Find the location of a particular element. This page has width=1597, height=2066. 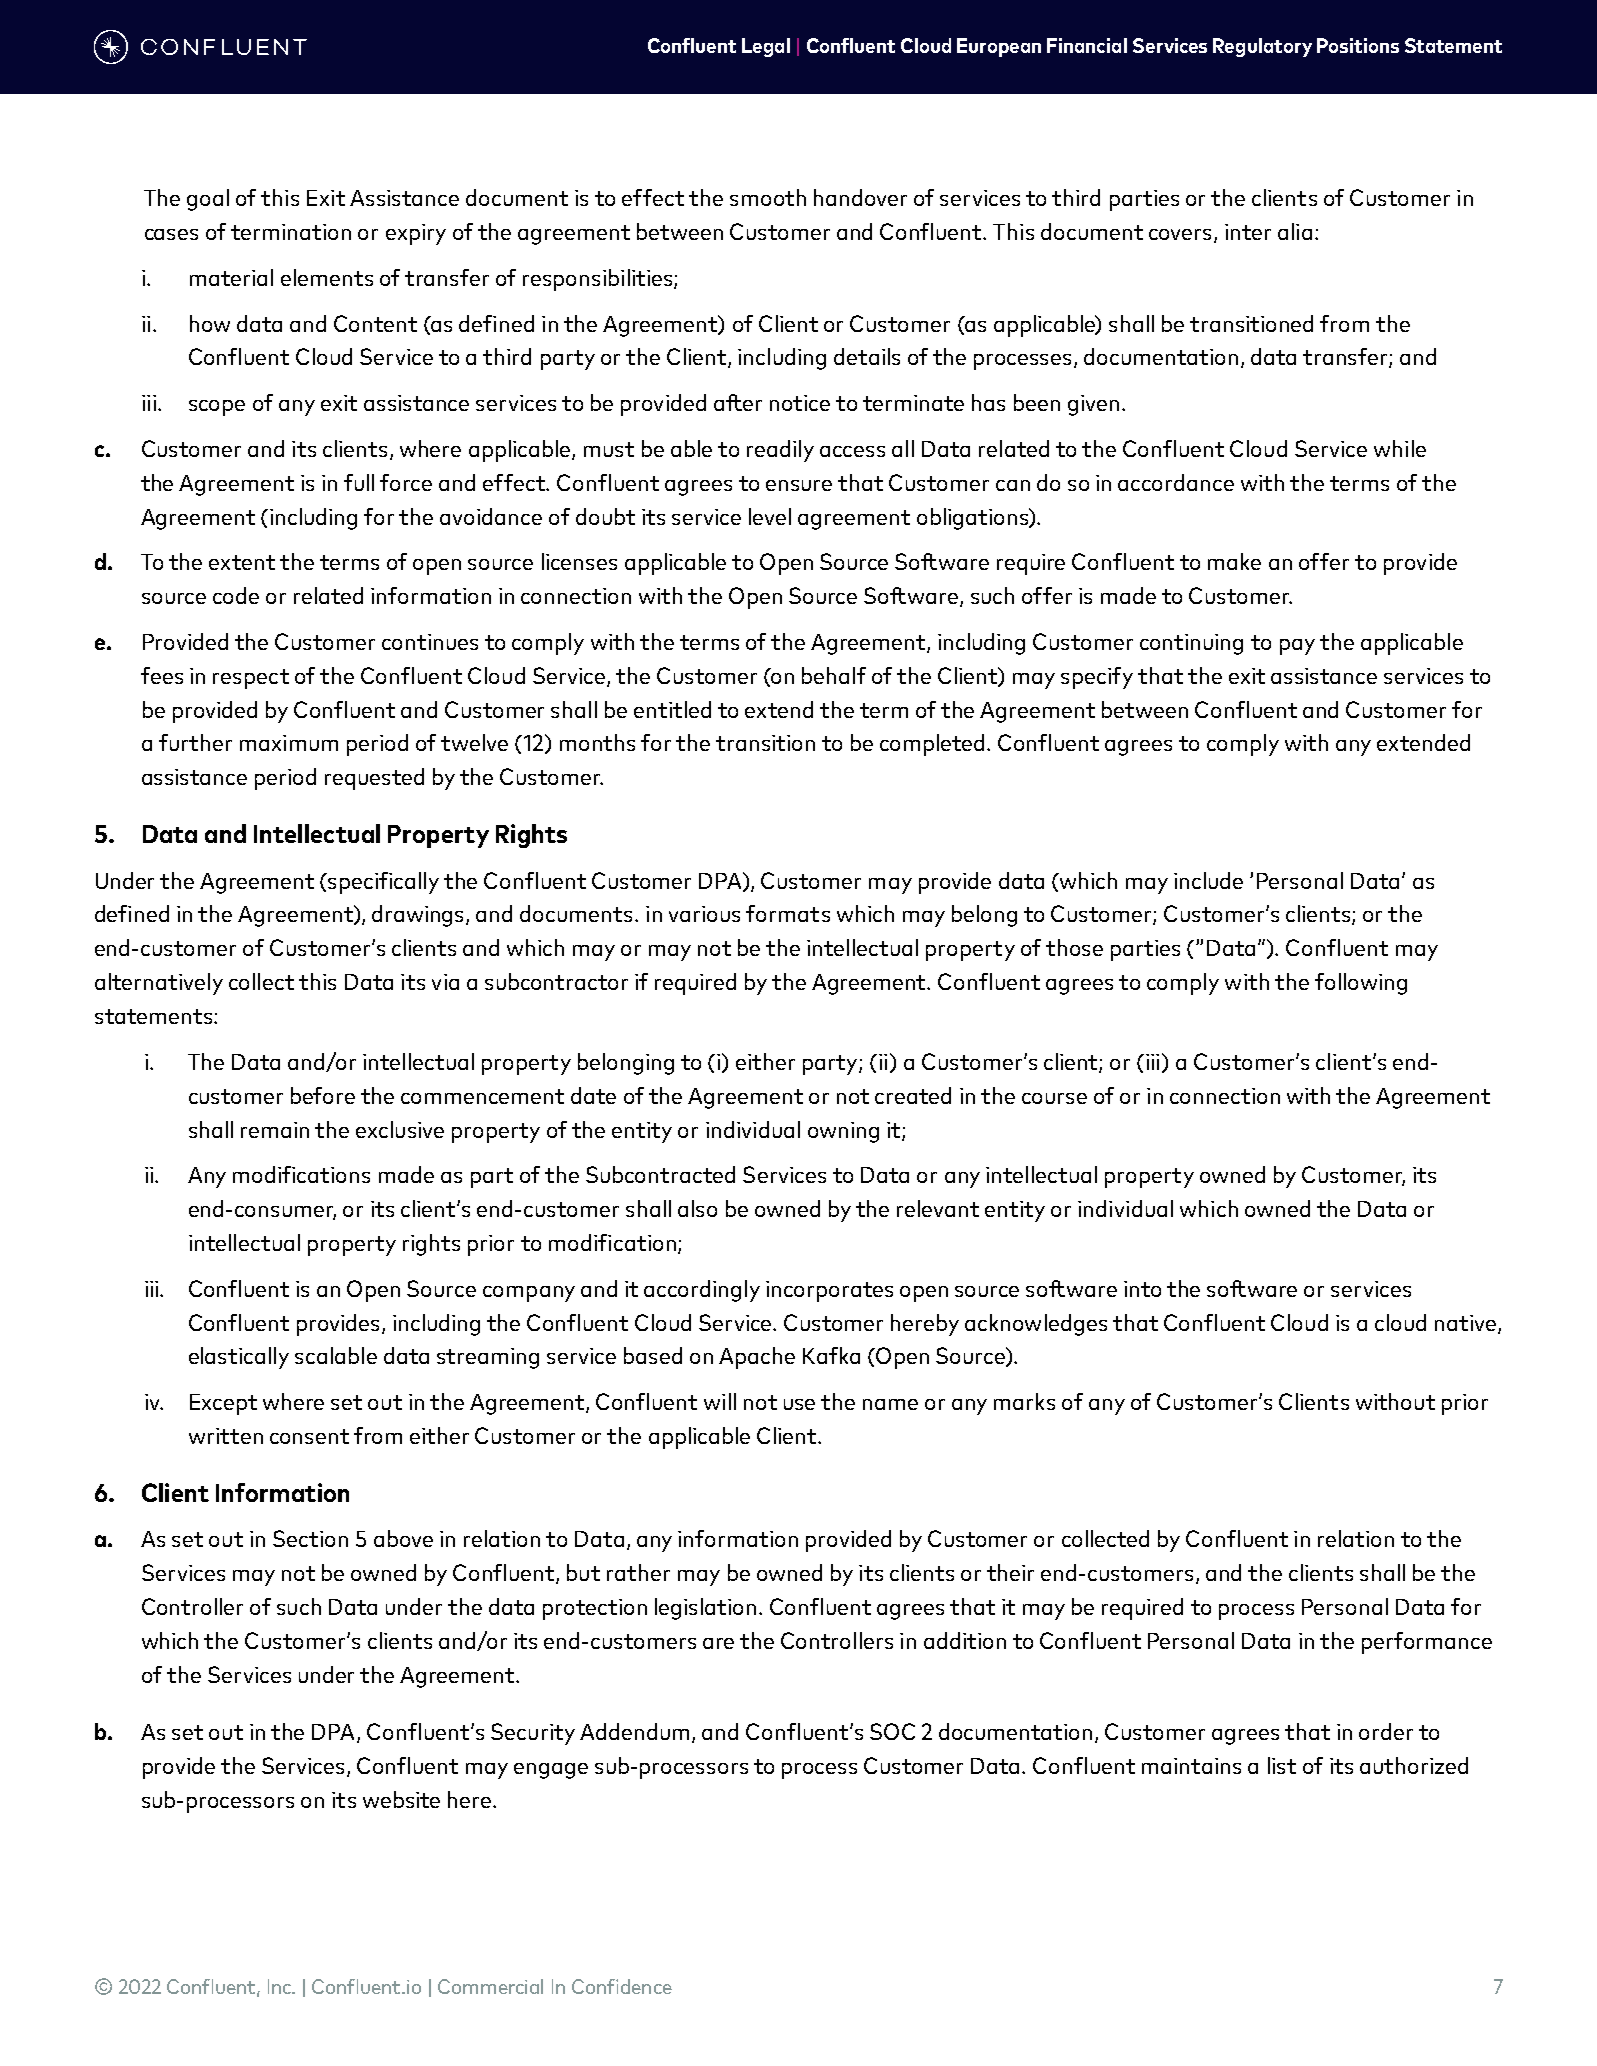

level is located at coordinates (770, 516).
